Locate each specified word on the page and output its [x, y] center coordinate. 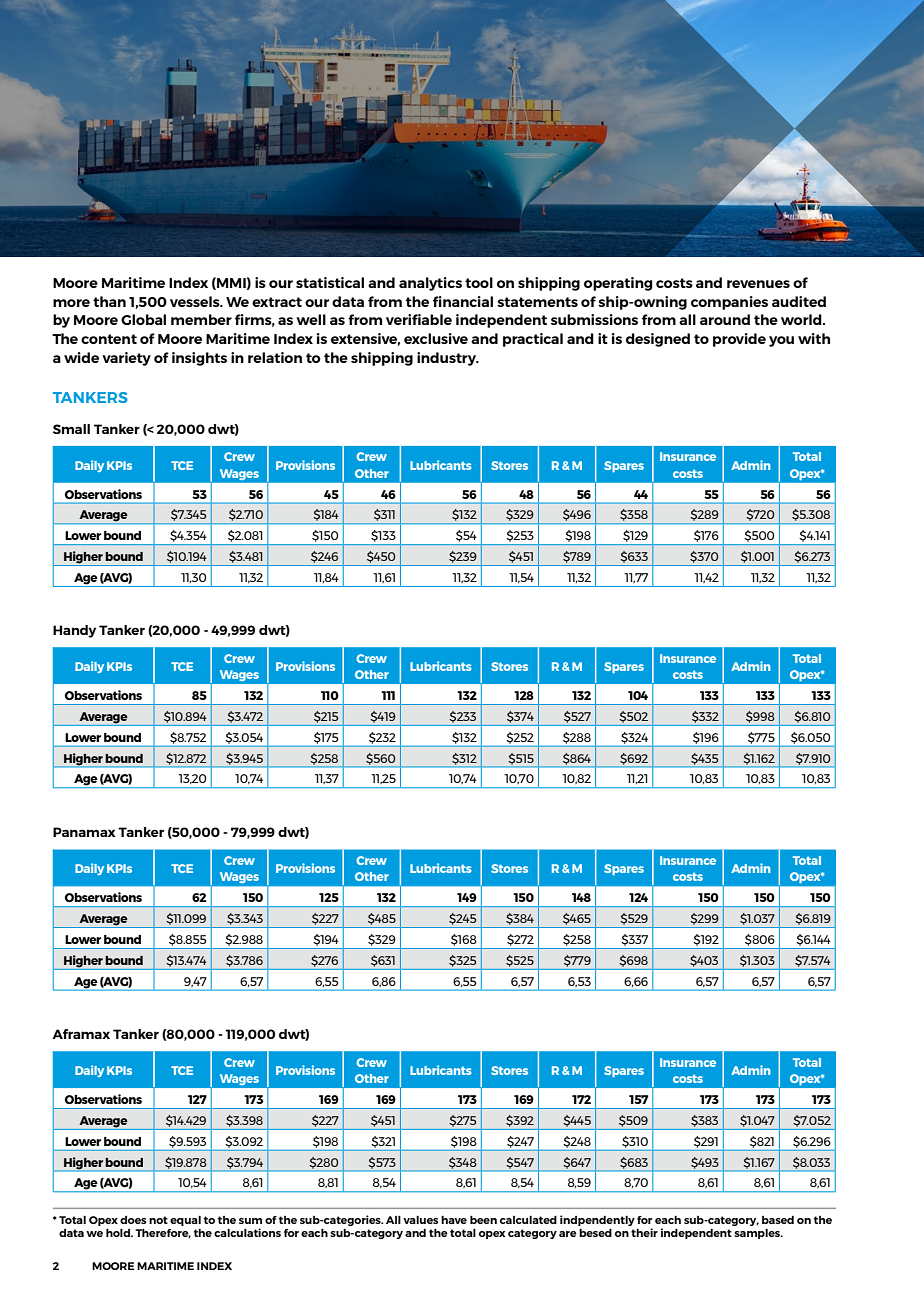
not [158, 1220]
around [725, 319]
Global [143, 319]
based [778, 1220]
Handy [74, 631]
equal [185, 1221]
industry [448, 359]
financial [463, 301]
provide [739, 340]
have [454, 1220]
